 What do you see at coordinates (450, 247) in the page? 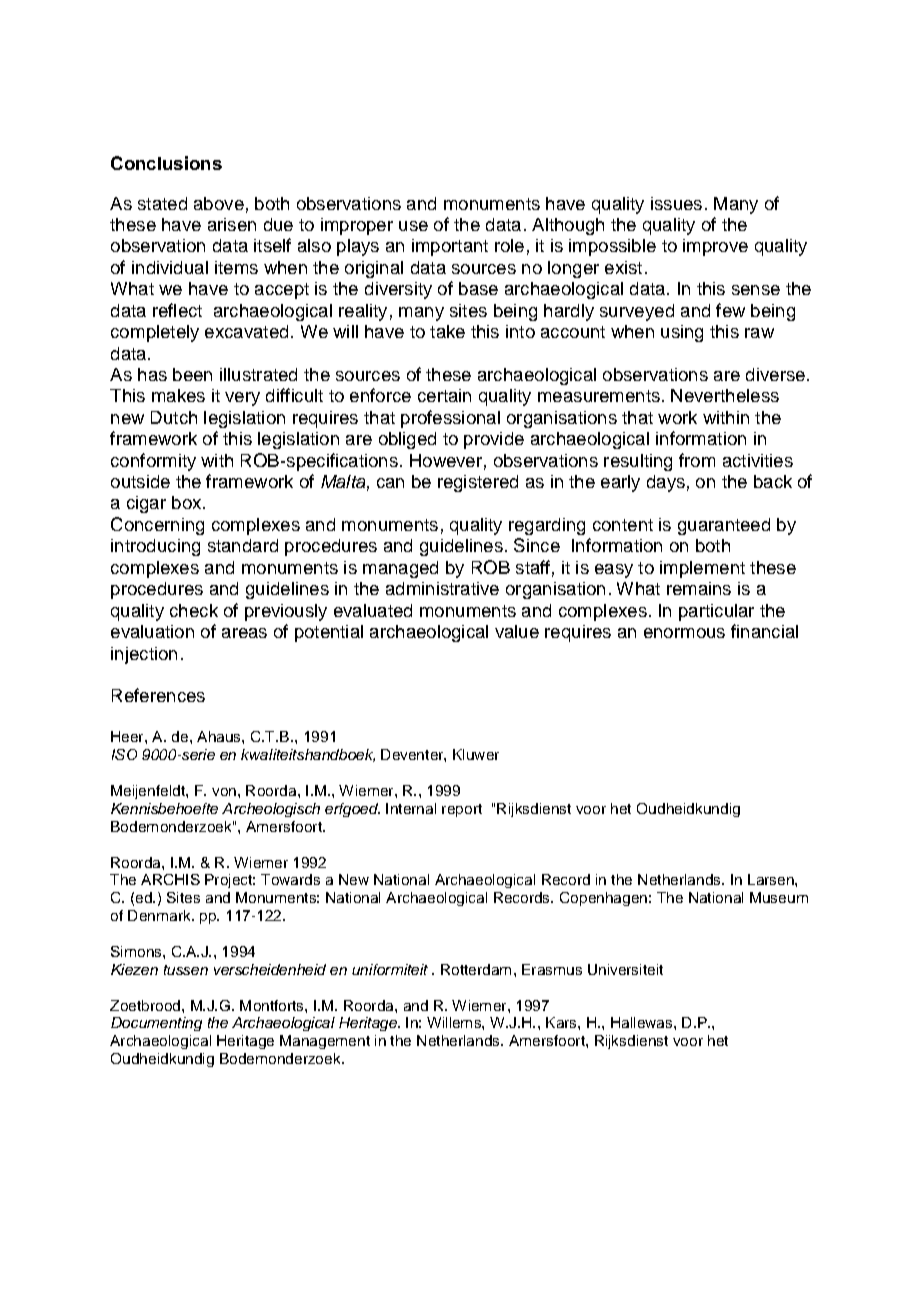
I see `important` at bounding box center [450, 247].
